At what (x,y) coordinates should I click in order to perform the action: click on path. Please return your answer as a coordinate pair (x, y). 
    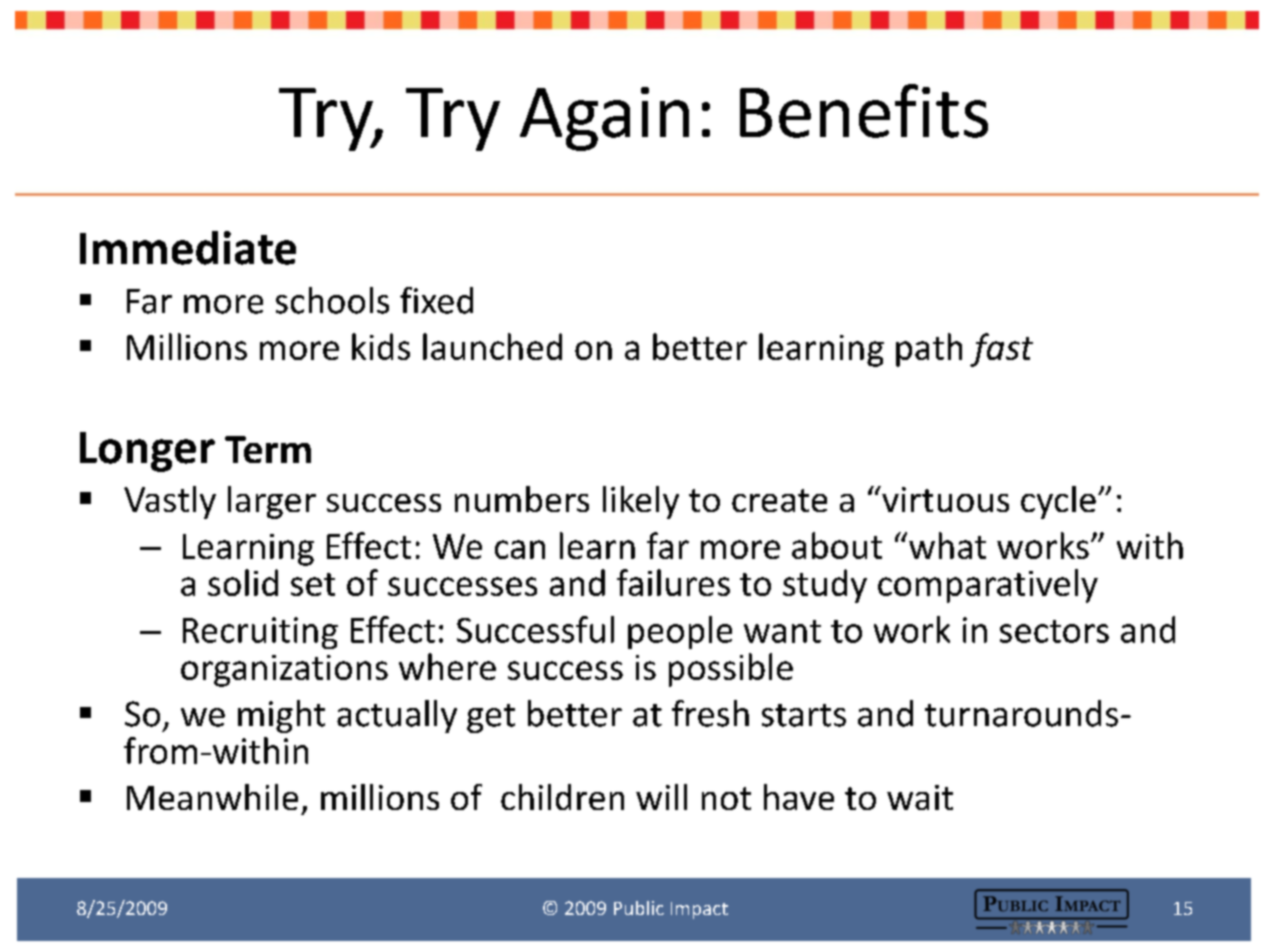
    Looking at the image, I should click on (929, 350).
